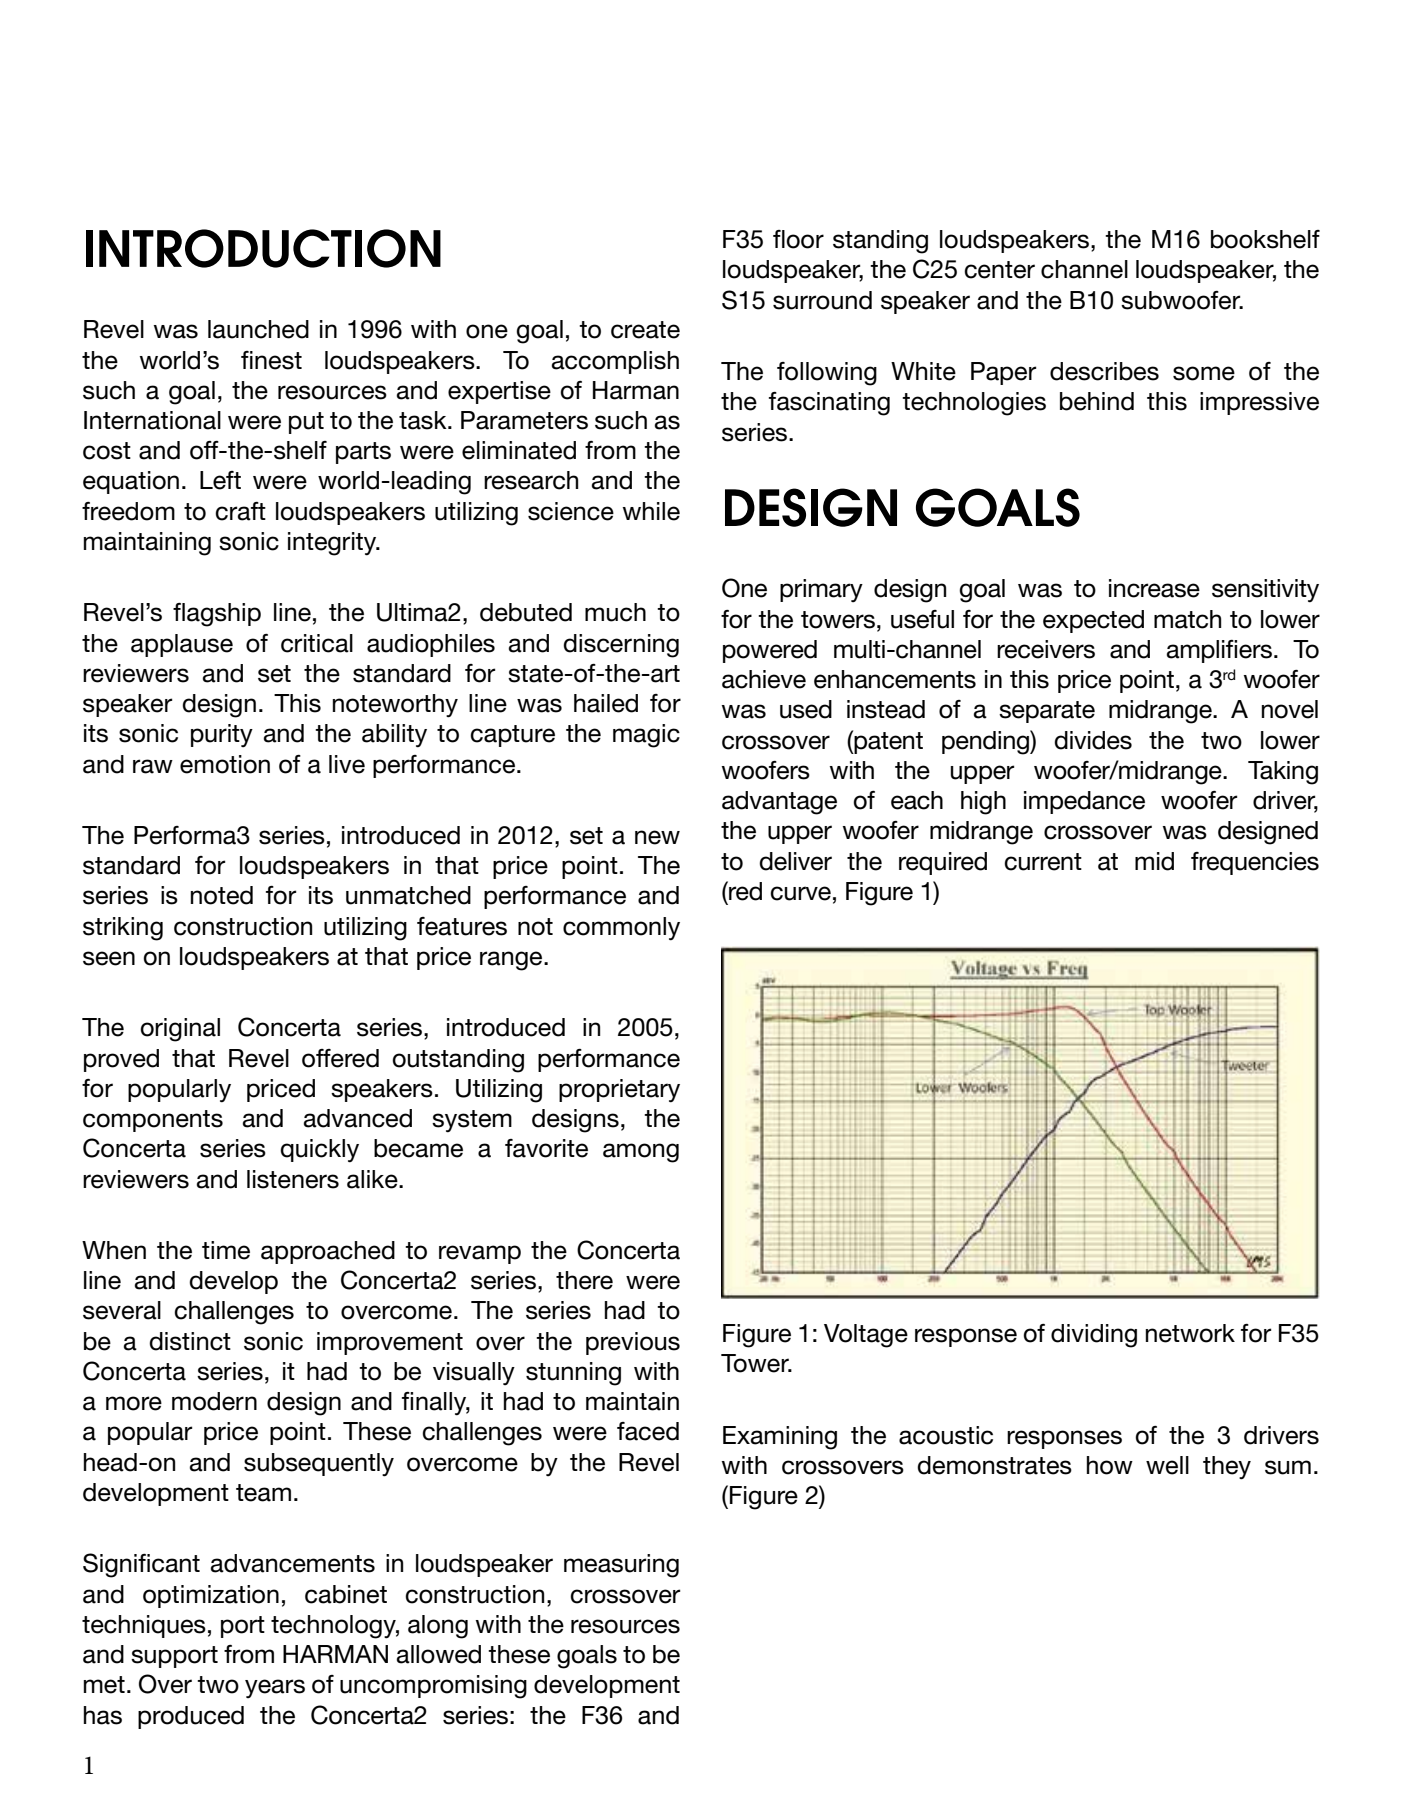 The image size is (1402, 1814). Describe the element at coordinates (621, 1566) in the document. I see `measuring` at that location.
